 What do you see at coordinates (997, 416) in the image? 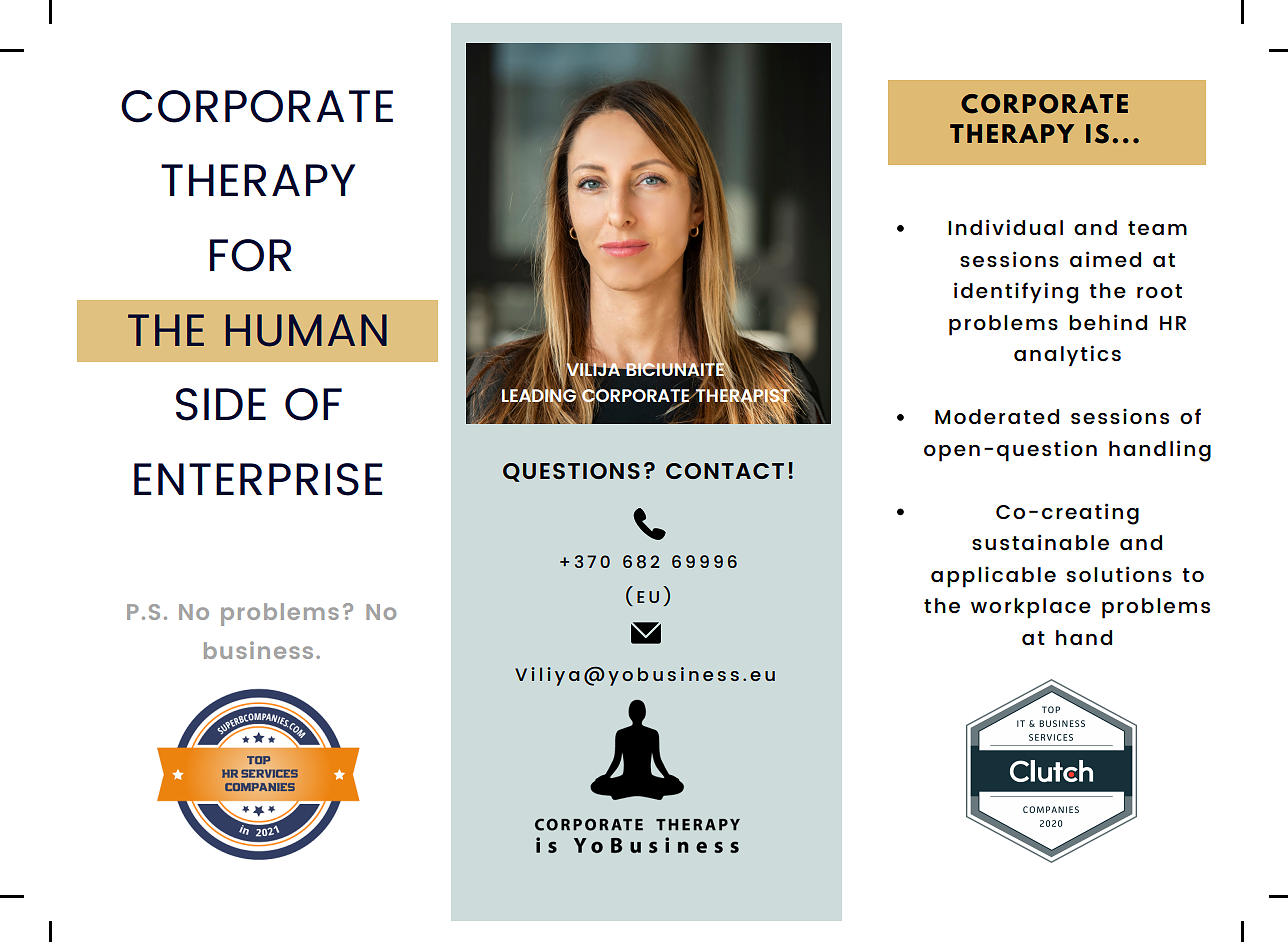
I see `Moderated` at bounding box center [997, 416].
